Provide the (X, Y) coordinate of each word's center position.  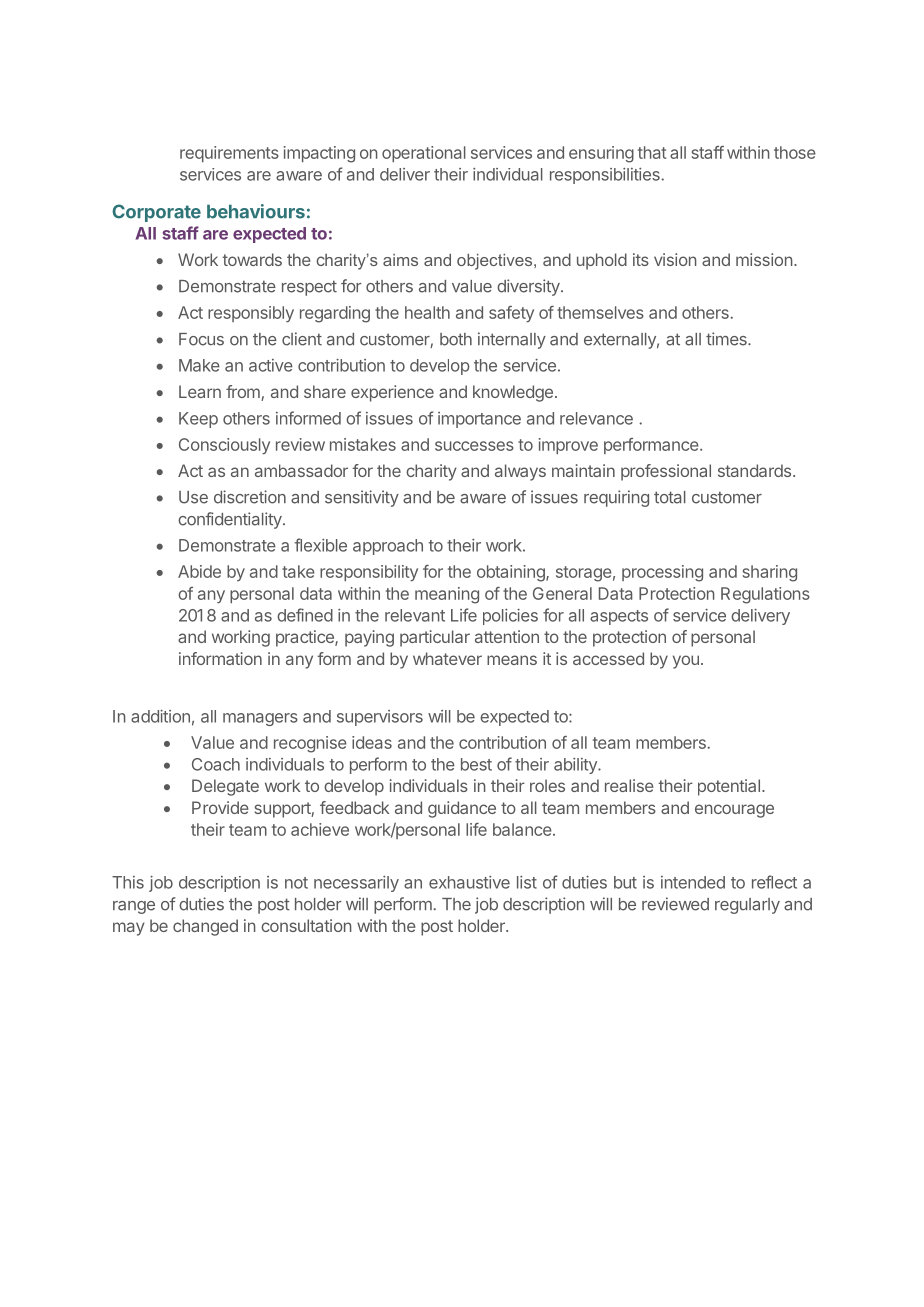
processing (662, 573)
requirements (229, 154)
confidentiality (231, 520)
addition (160, 716)
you (686, 662)
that (652, 152)
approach (388, 547)
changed (205, 927)
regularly (747, 906)
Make (199, 365)
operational (424, 154)
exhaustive (469, 882)
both (456, 339)
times (727, 339)
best (476, 764)
